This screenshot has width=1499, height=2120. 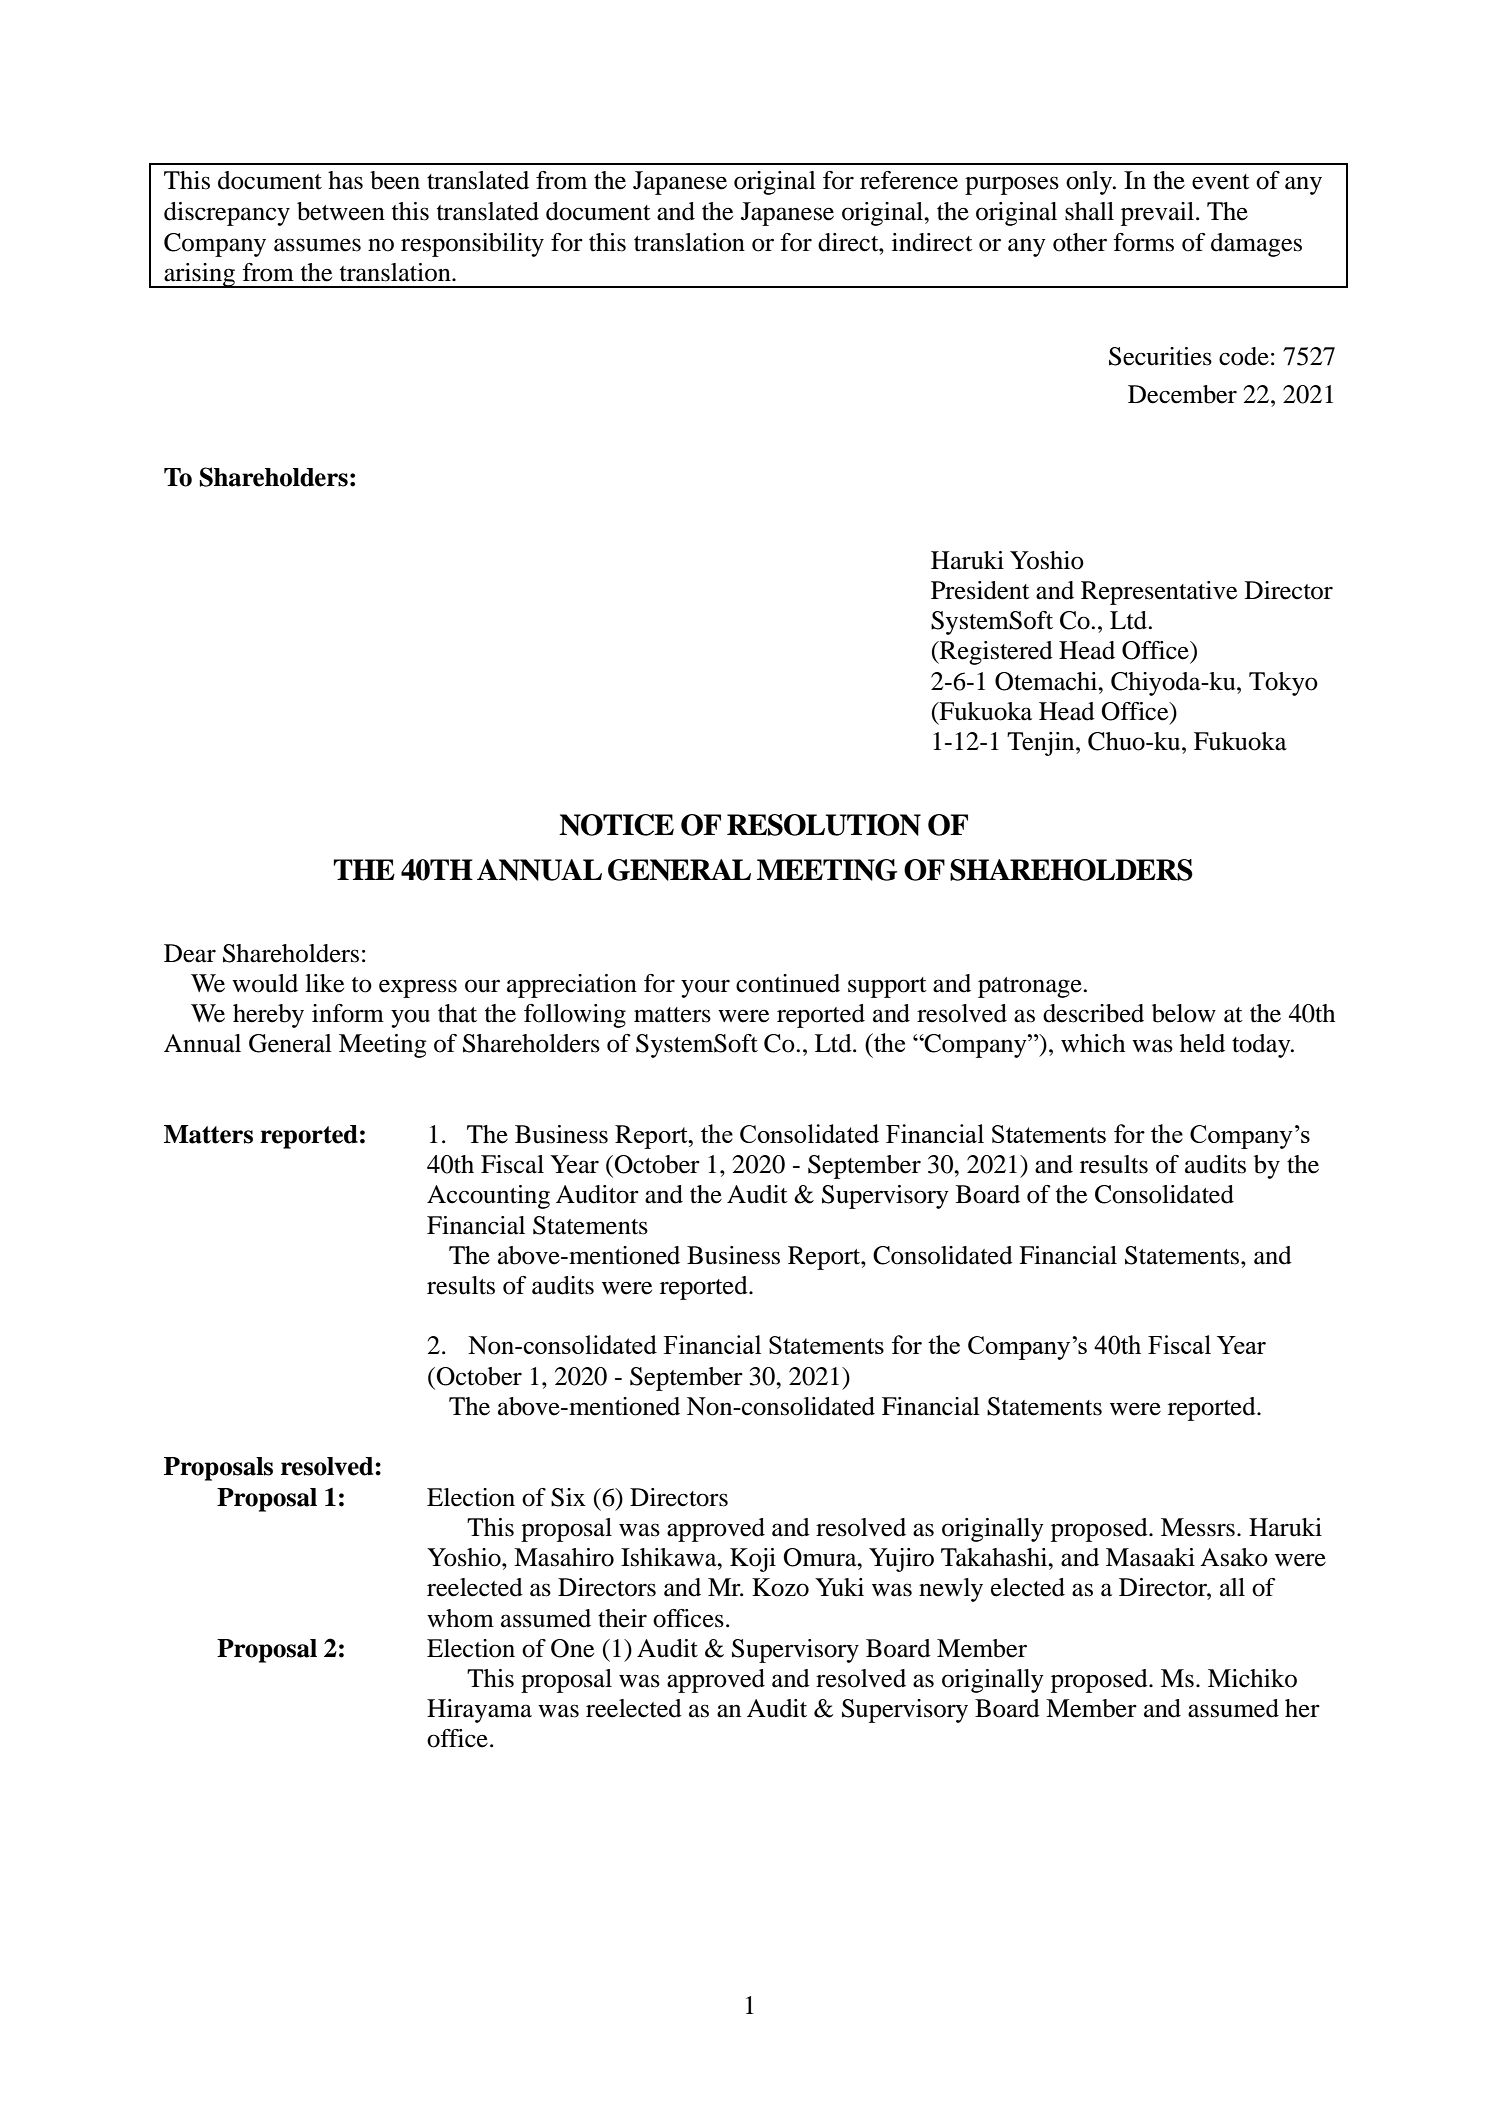 What do you see at coordinates (341, 211) in the screenshot?
I see `between` at bounding box center [341, 211].
